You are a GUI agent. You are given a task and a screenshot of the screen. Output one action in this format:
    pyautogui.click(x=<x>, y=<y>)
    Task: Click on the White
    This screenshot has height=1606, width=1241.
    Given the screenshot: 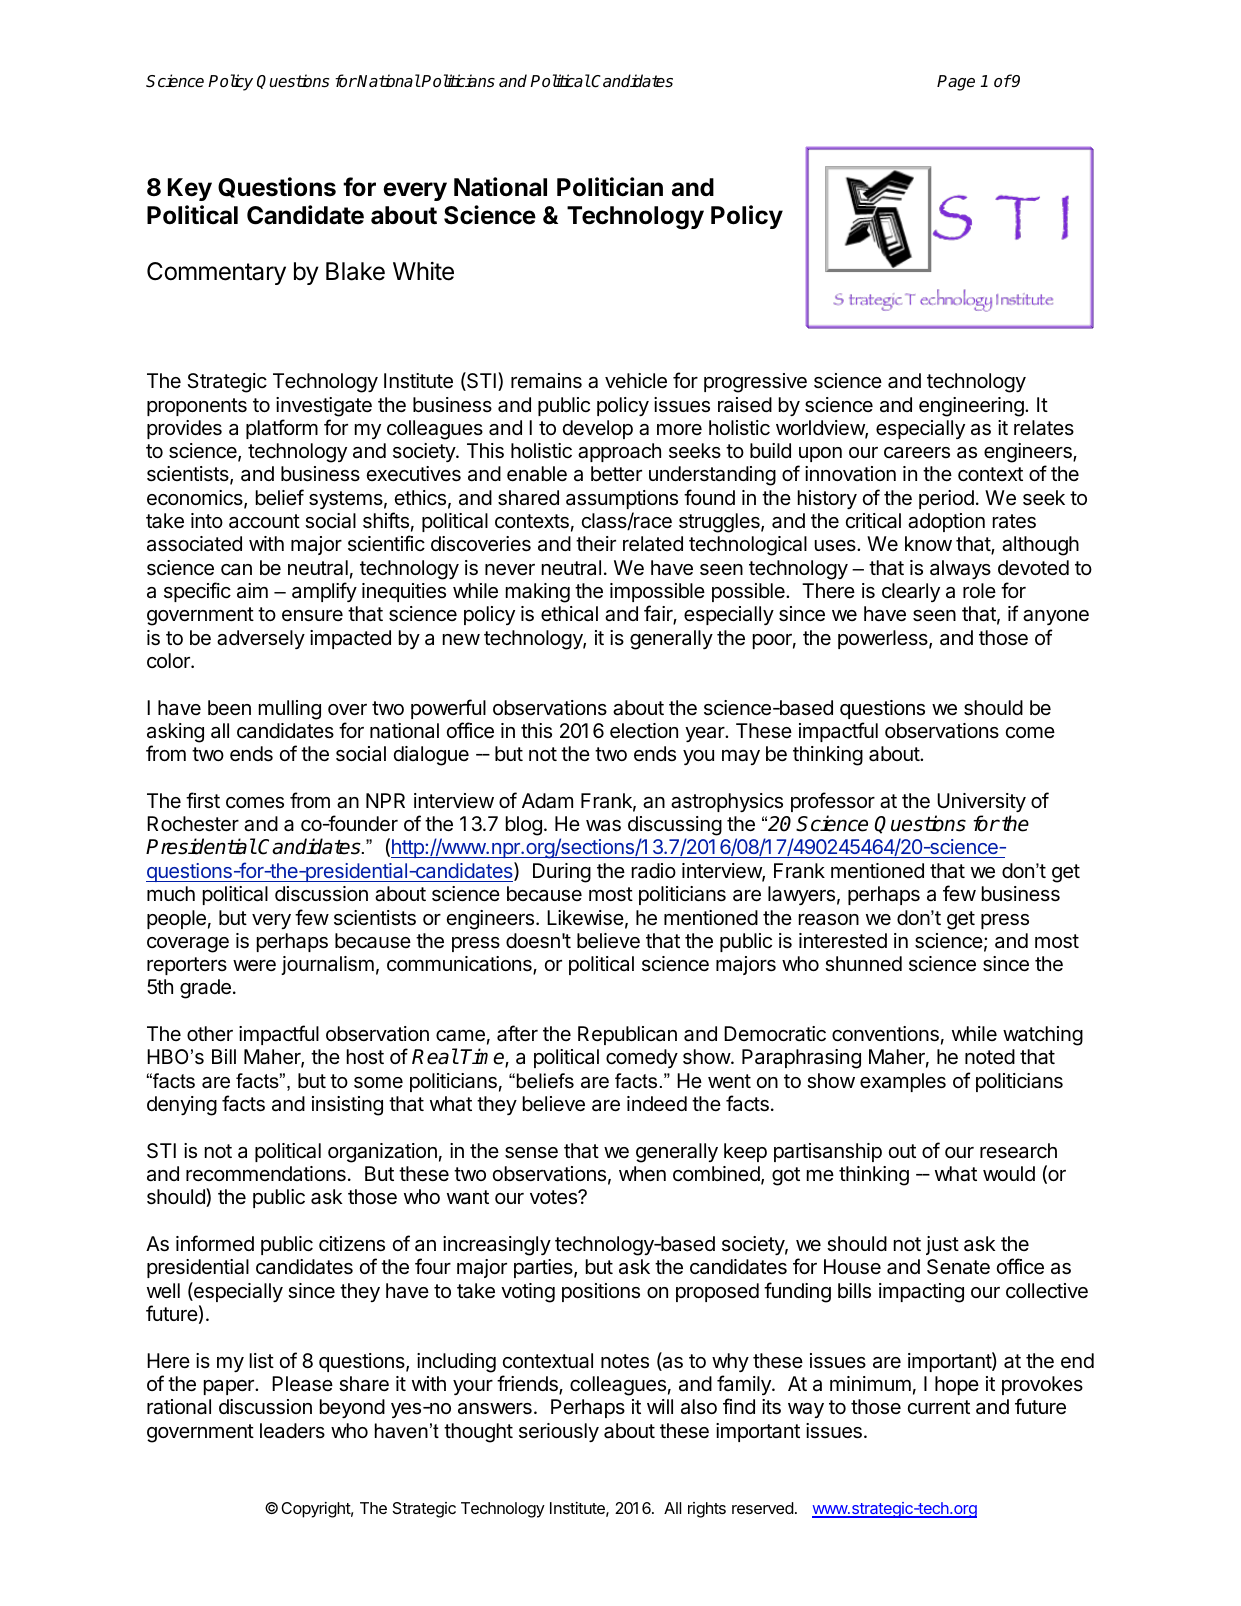 What is the action you would take?
    pyautogui.click(x=423, y=271)
